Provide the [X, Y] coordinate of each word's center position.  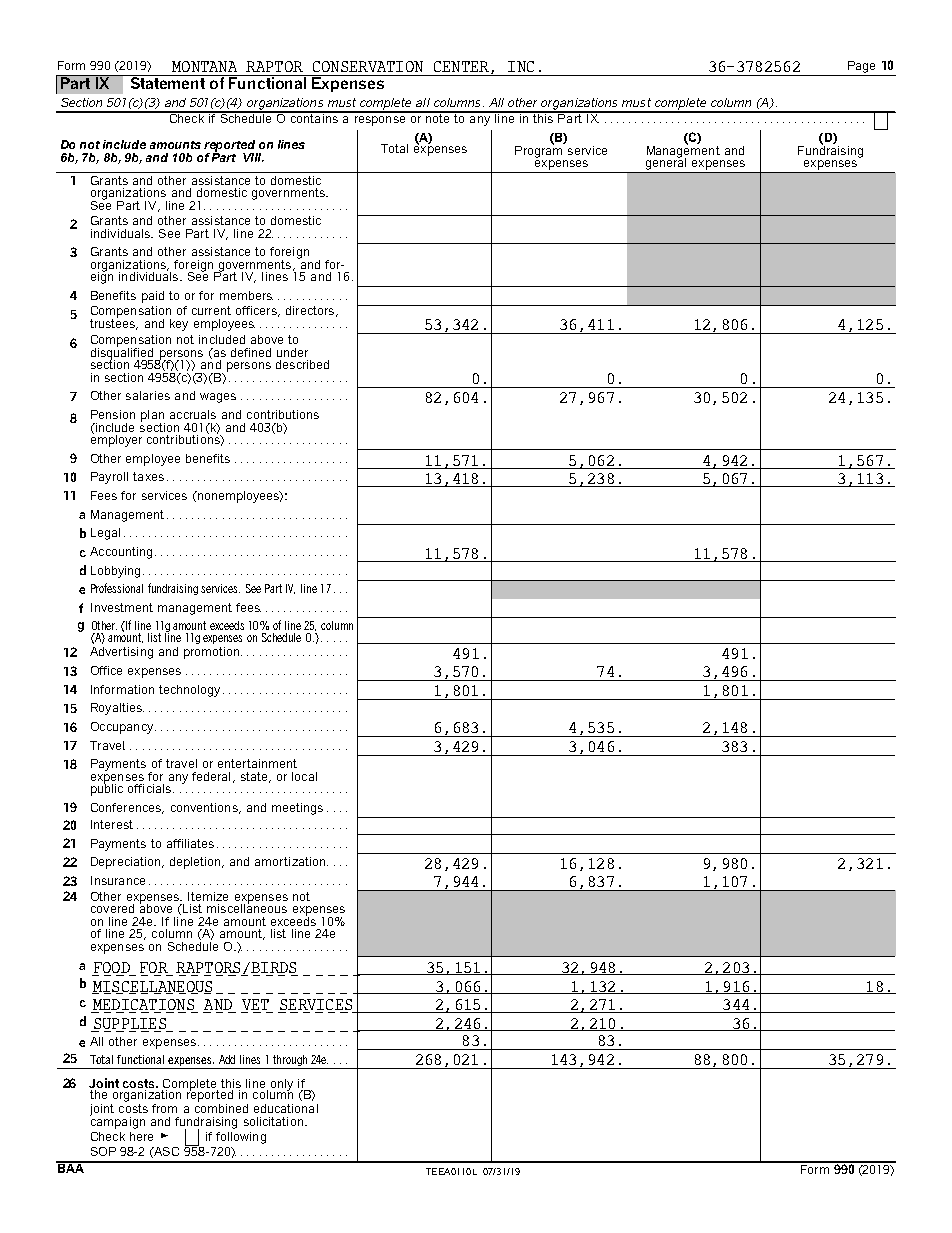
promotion [213, 653]
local [304, 776]
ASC [166, 1151]
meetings [297, 809]
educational [286, 1108]
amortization [291, 861]
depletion [196, 863]
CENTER [461, 66]
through [290, 1062]
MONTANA [204, 66]
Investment [122, 607]
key [179, 325]
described [302, 364]
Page [861, 67]
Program [540, 150]
